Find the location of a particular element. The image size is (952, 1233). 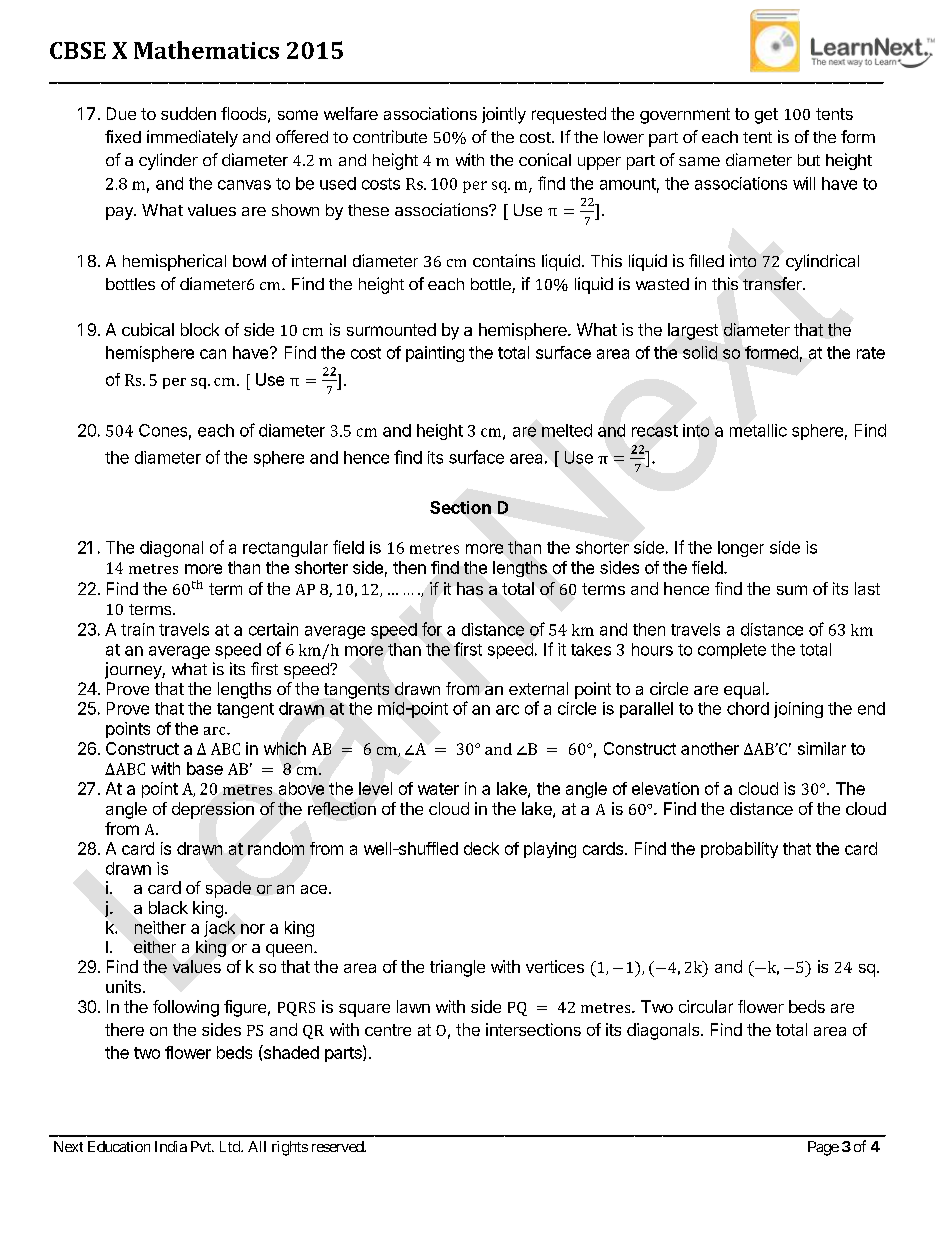

get is located at coordinates (766, 116).
